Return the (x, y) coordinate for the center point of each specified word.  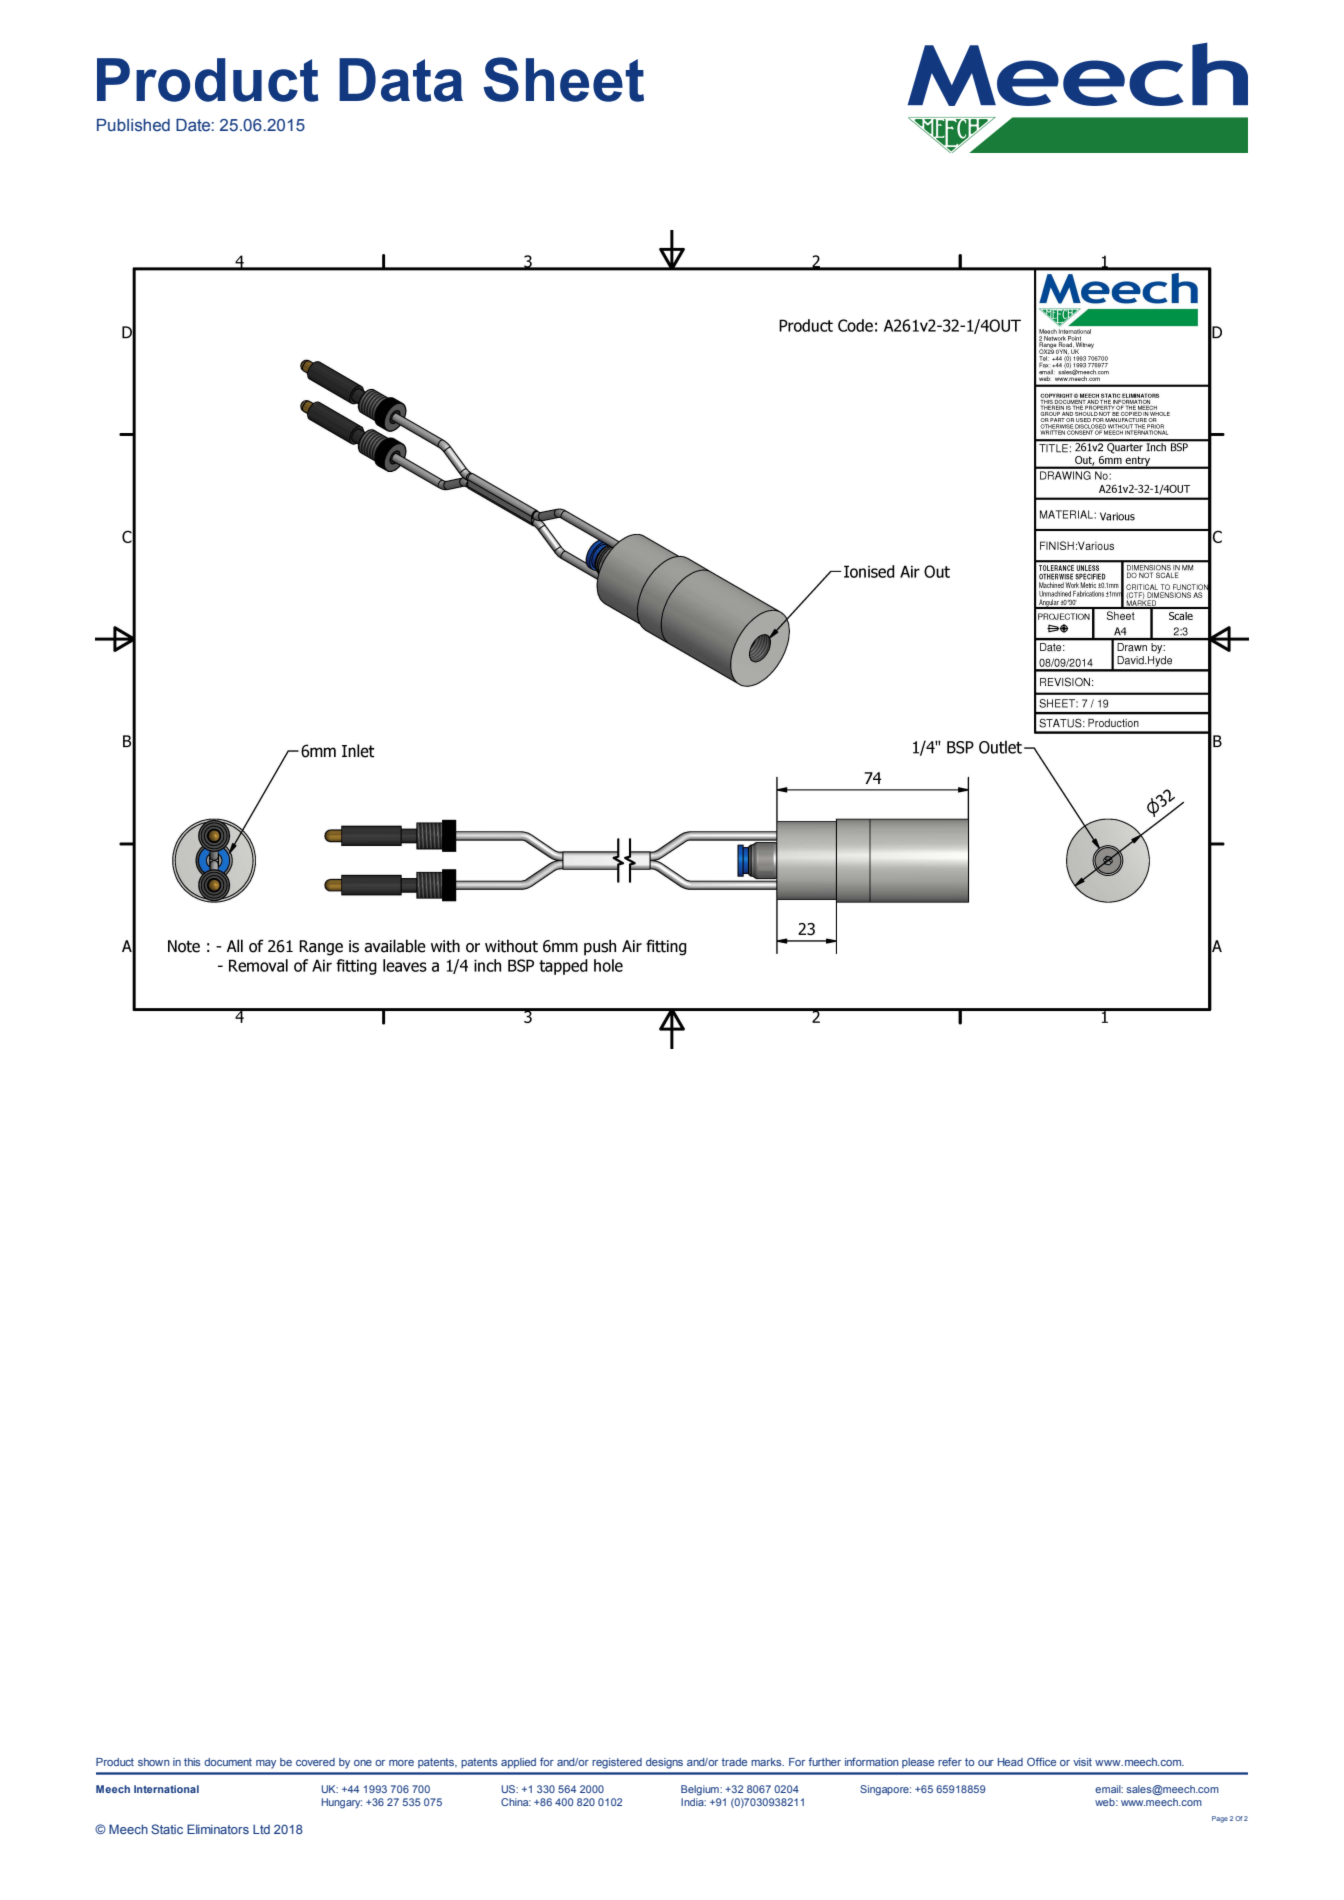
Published (133, 125)
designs (664, 1763)
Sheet (563, 79)
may (266, 1764)
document (228, 1762)
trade (734, 1762)
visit (1082, 1762)
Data (401, 80)
